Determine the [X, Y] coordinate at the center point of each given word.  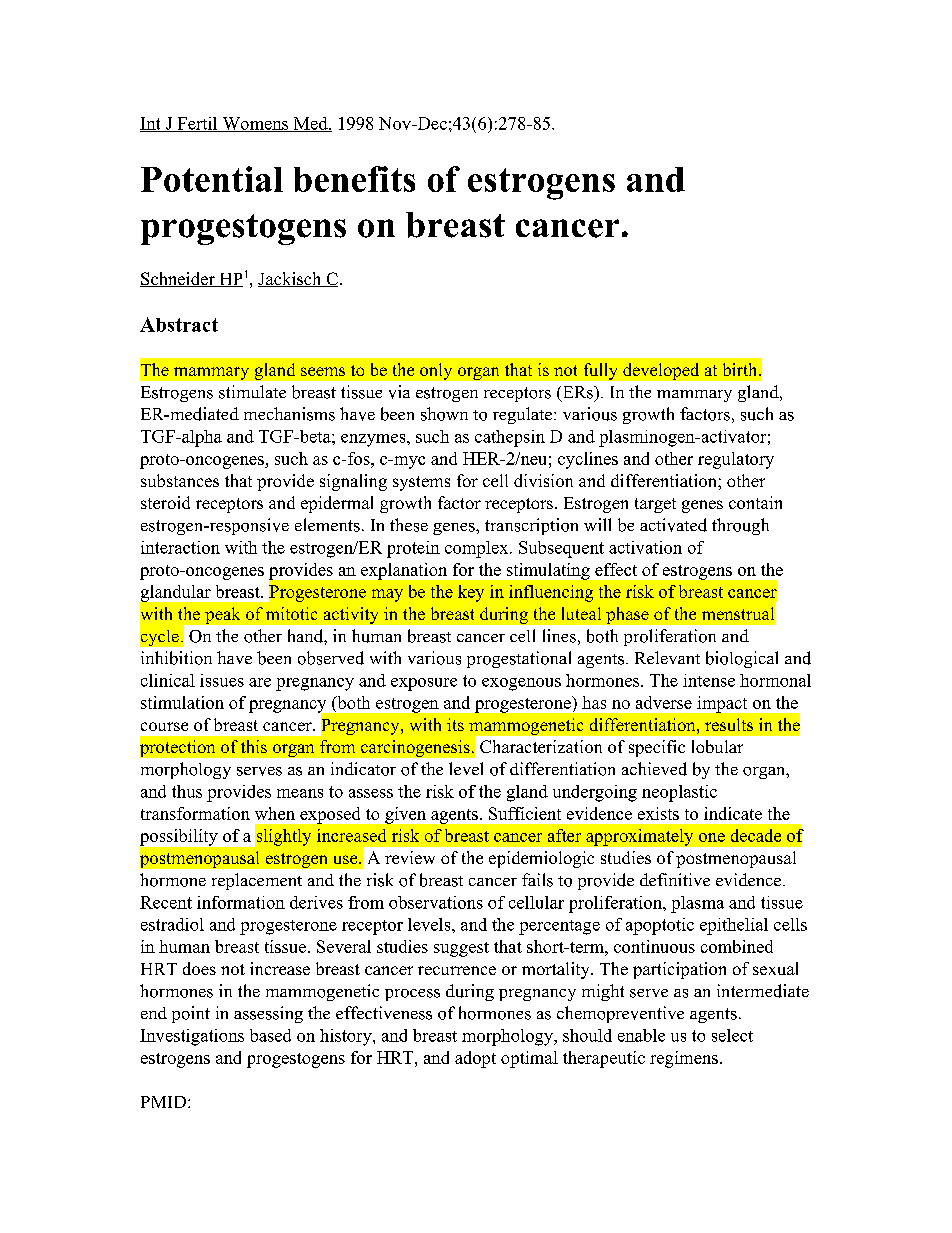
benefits [354, 179]
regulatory [736, 460]
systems [421, 483]
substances [180, 480]
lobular [717, 746]
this [254, 746]
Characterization [541, 746]
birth [739, 369]
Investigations [192, 1037]
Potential [212, 179]
